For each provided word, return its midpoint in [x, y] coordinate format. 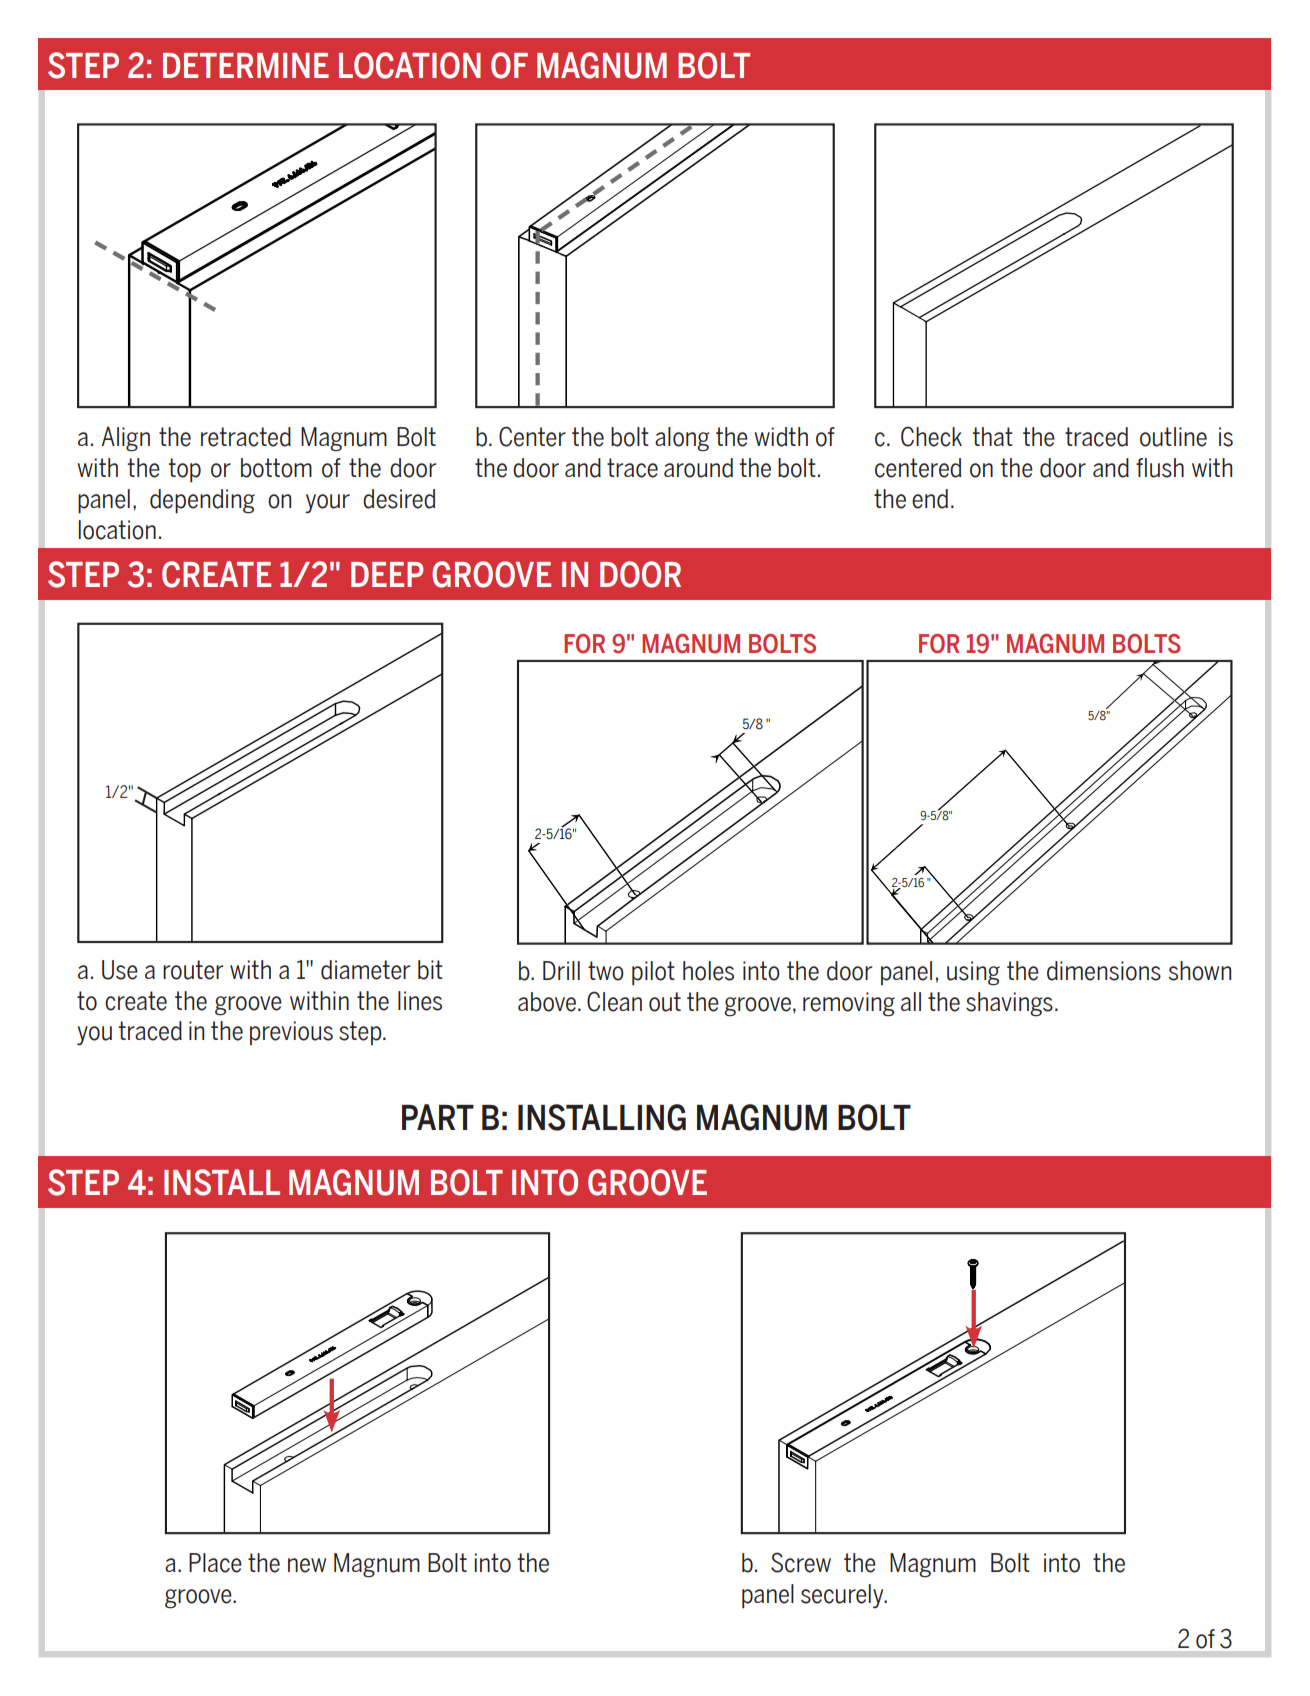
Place [215, 1563]
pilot [653, 973]
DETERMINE [246, 65]
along [682, 439]
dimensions [1104, 971]
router [193, 970]
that [992, 436]
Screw [801, 1562]
